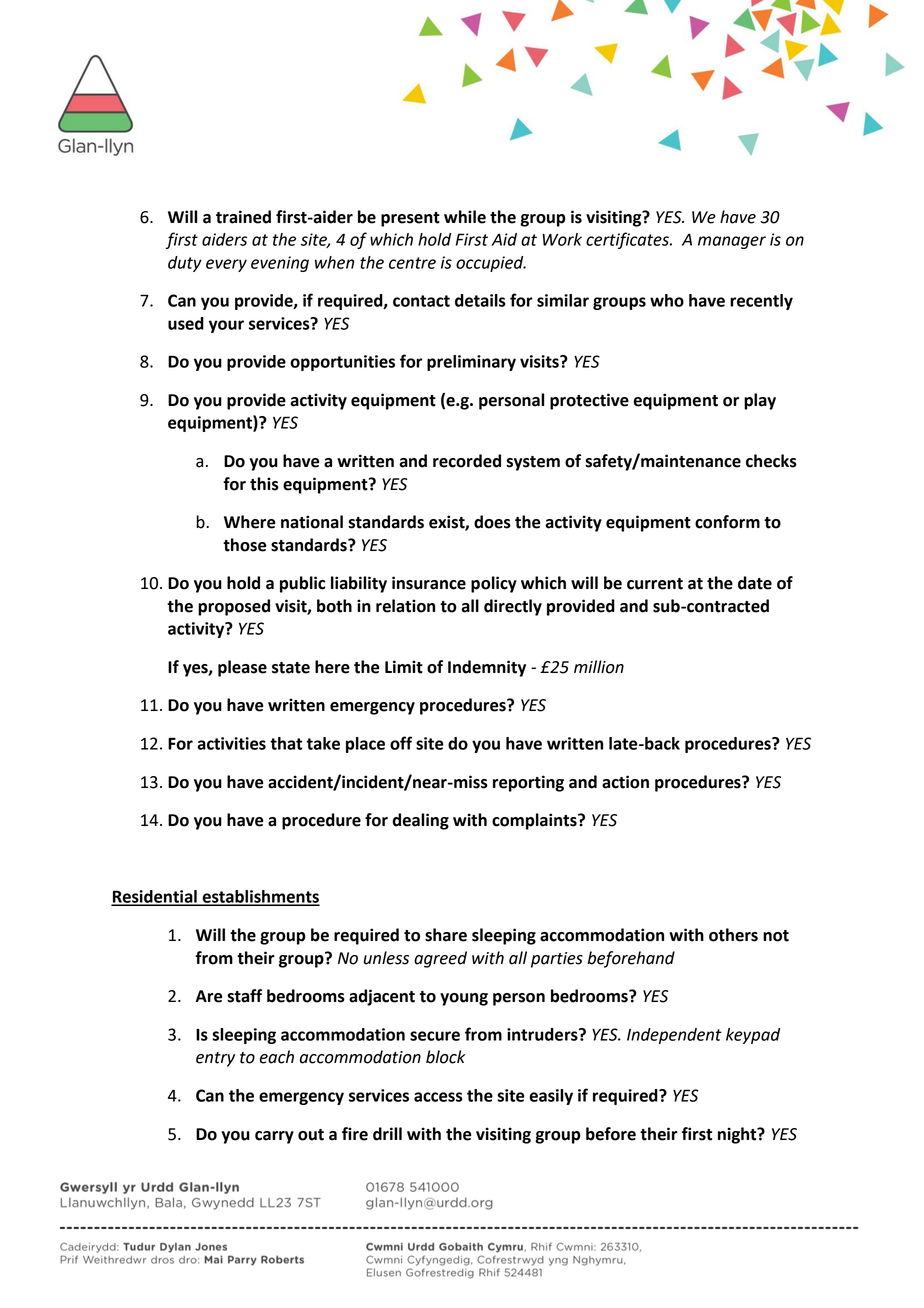 The width and height of the screenshot is (924, 1308). I want to click on Indemnity, so click(487, 668).
